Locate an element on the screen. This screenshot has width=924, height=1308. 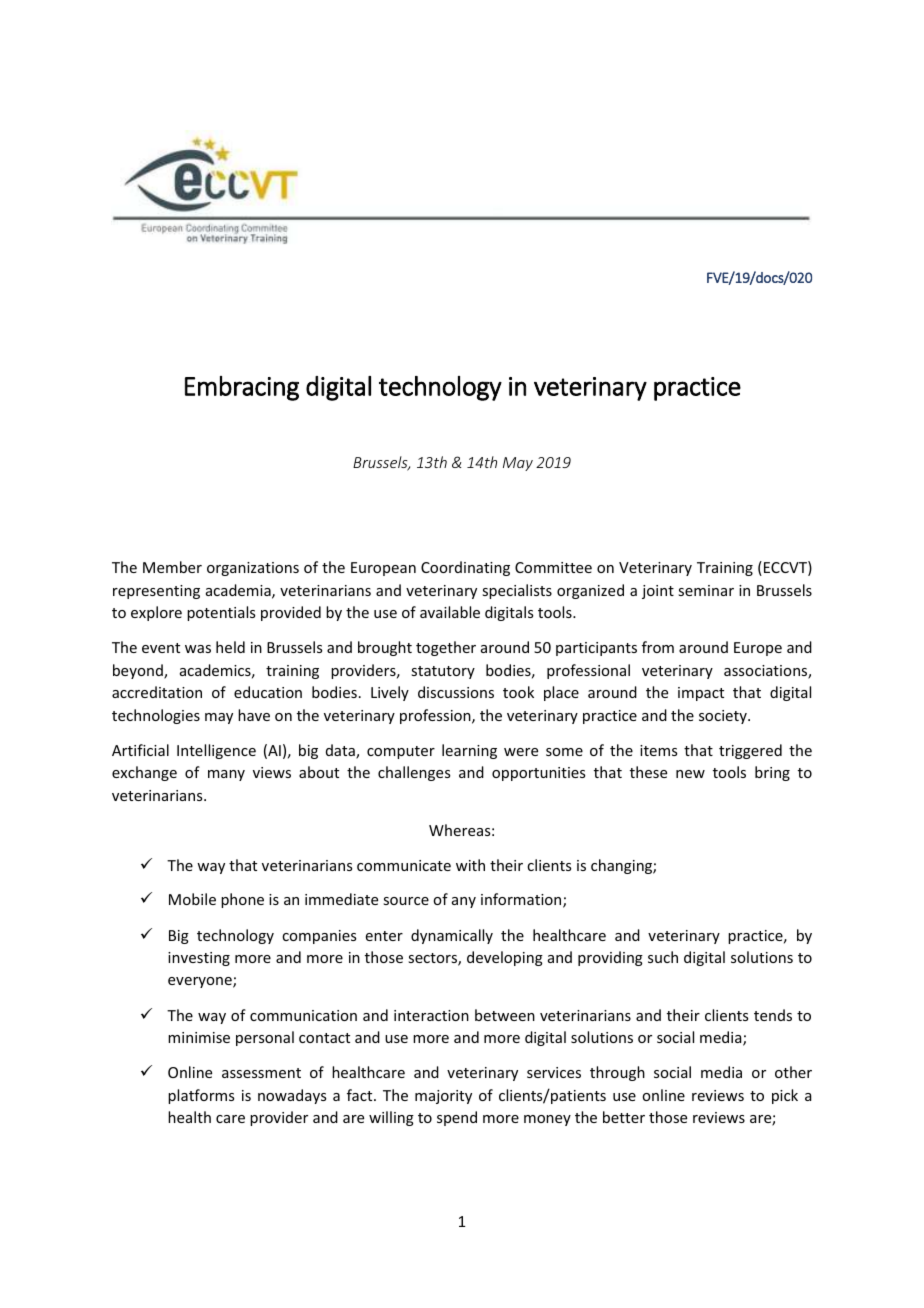
triggered is located at coordinates (750, 751).
